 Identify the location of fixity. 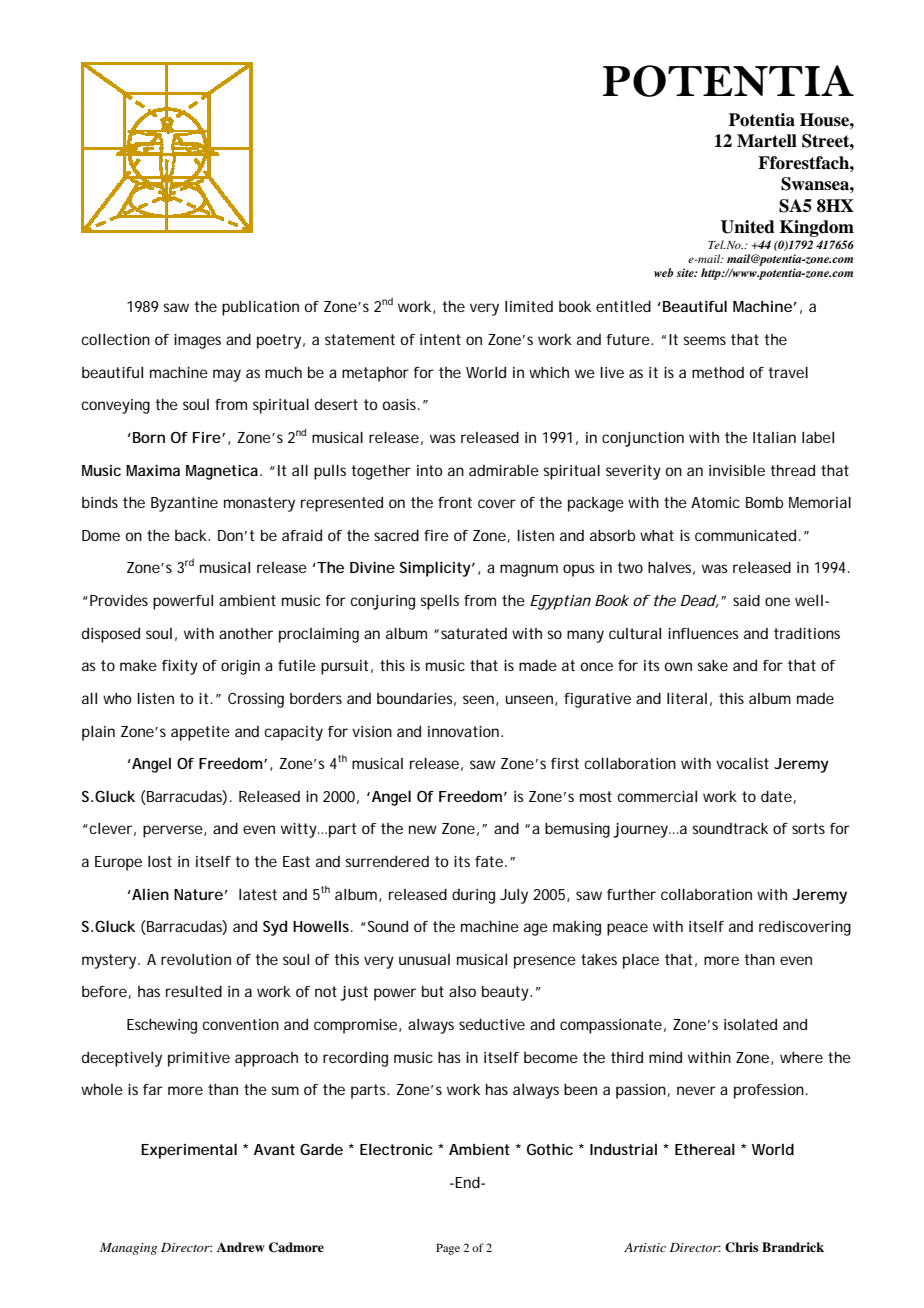
(180, 667).
